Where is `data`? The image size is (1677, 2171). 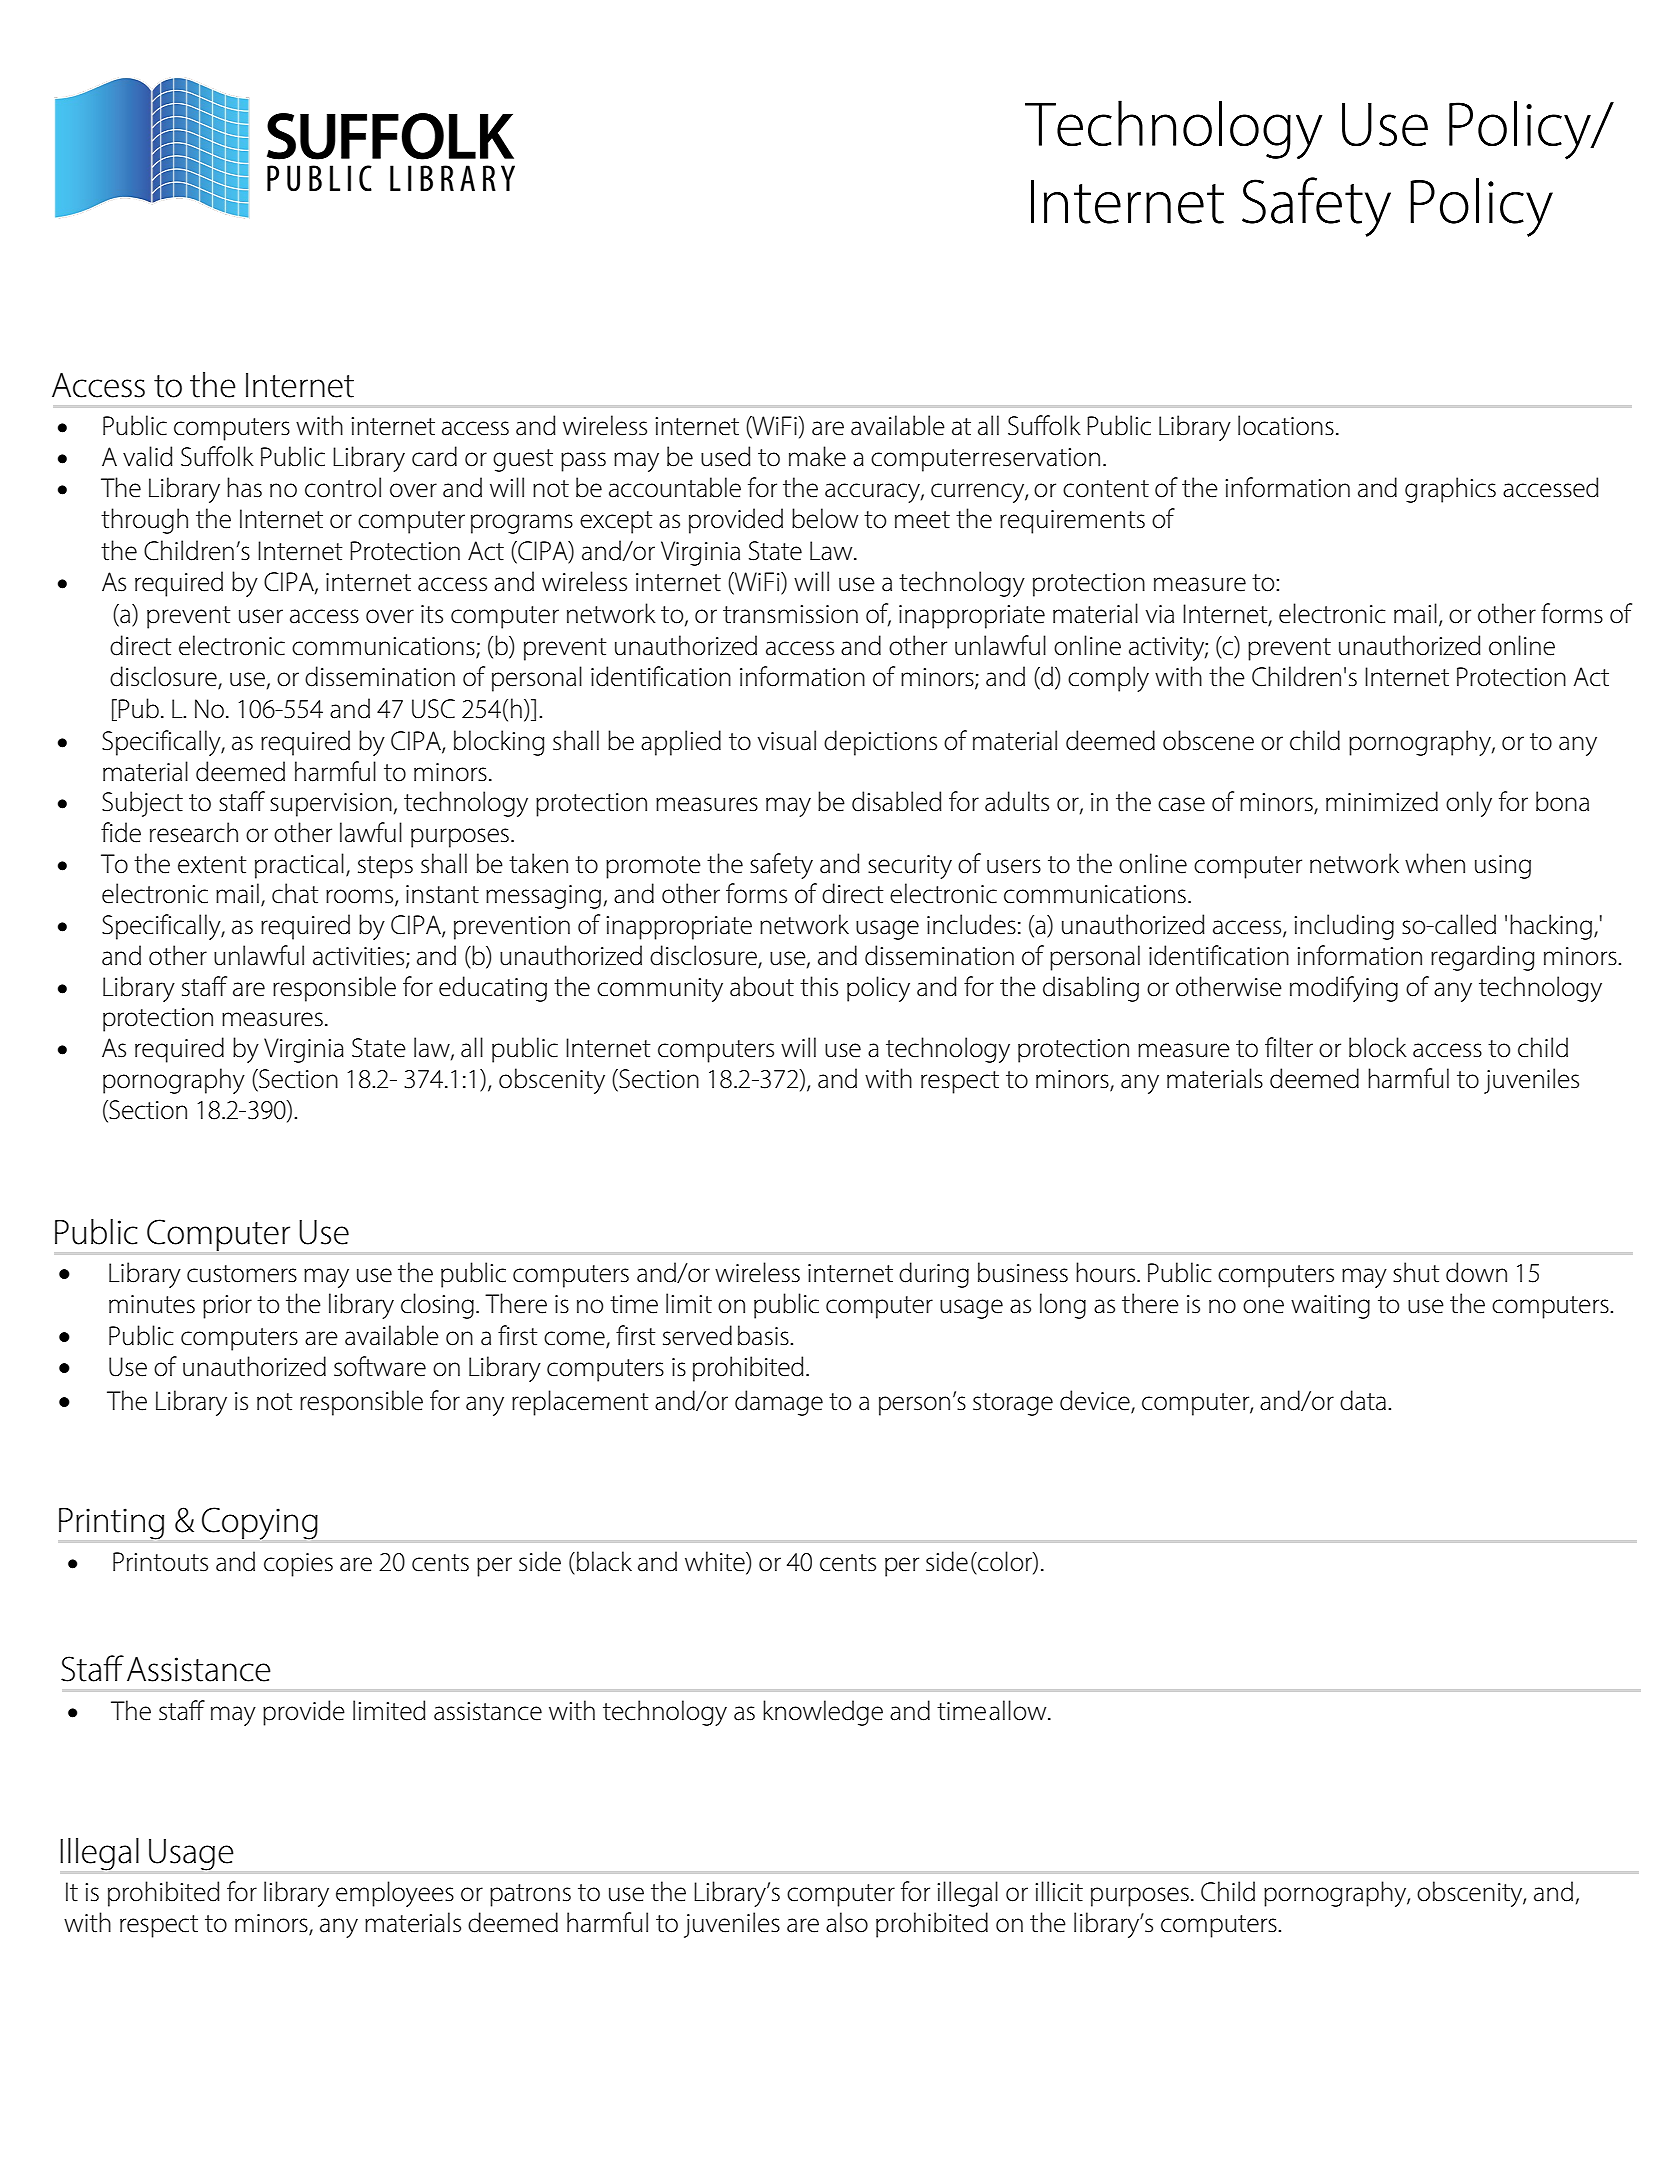 data is located at coordinates (1363, 1400).
